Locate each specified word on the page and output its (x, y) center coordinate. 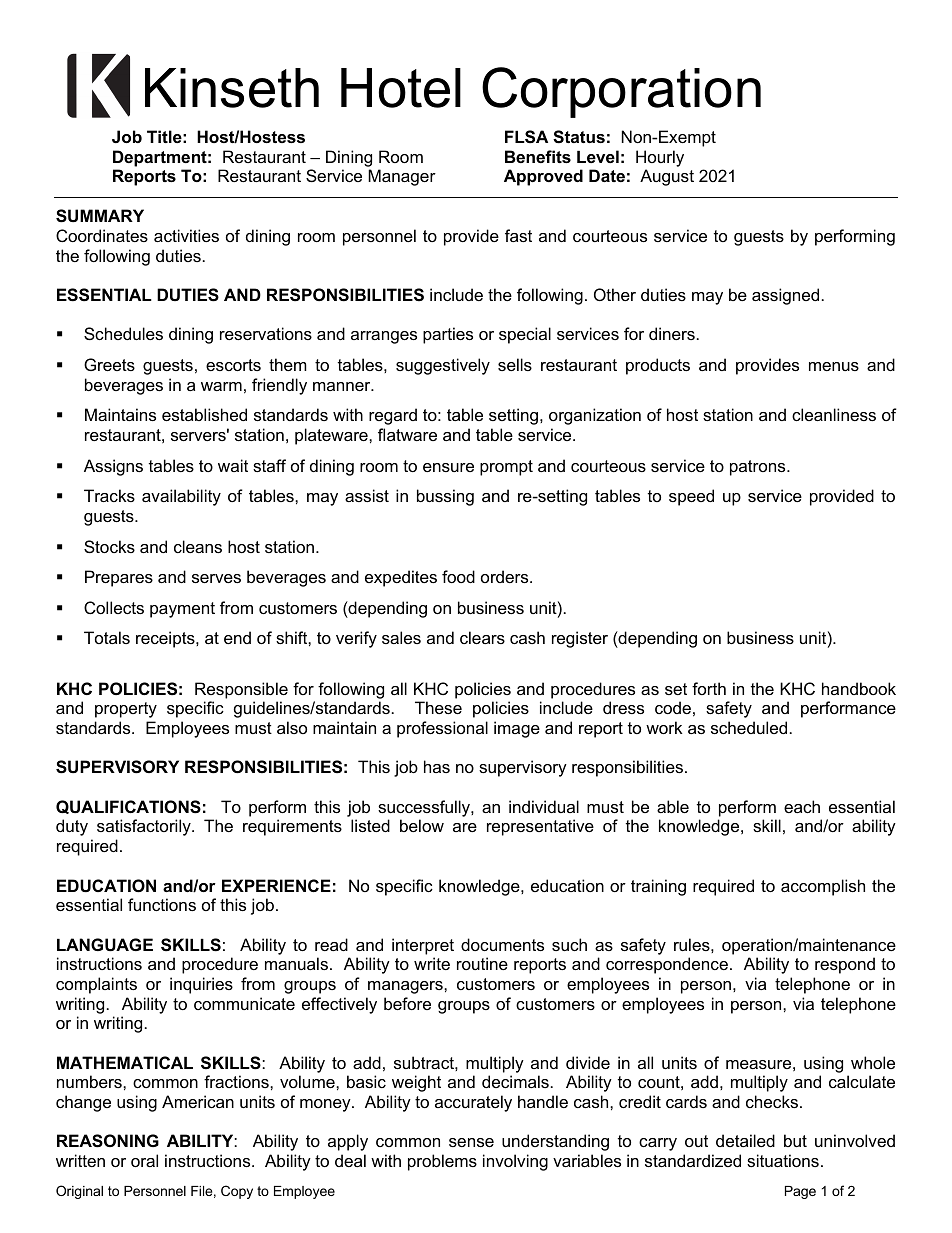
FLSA (526, 137)
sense (471, 1142)
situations (783, 1160)
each (802, 806)
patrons (759, 468)
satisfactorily (145, 827)
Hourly (660, 158)
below (422, 825)
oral (144, 1160)
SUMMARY (100, 216)
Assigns (113, 467)
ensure (448, 467)
